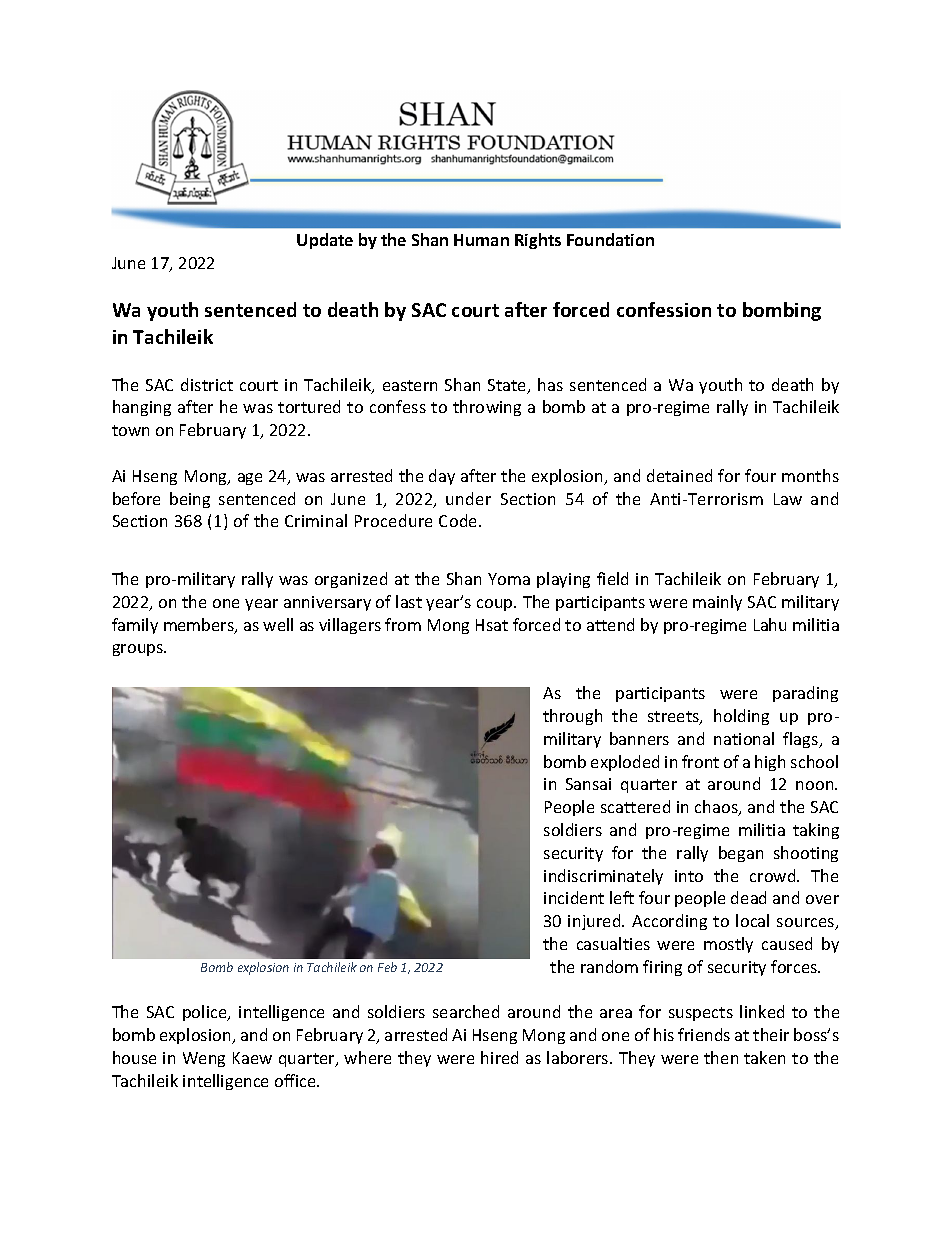 The image size is (952, 1233). I want to click on being, so click(190, 500).
